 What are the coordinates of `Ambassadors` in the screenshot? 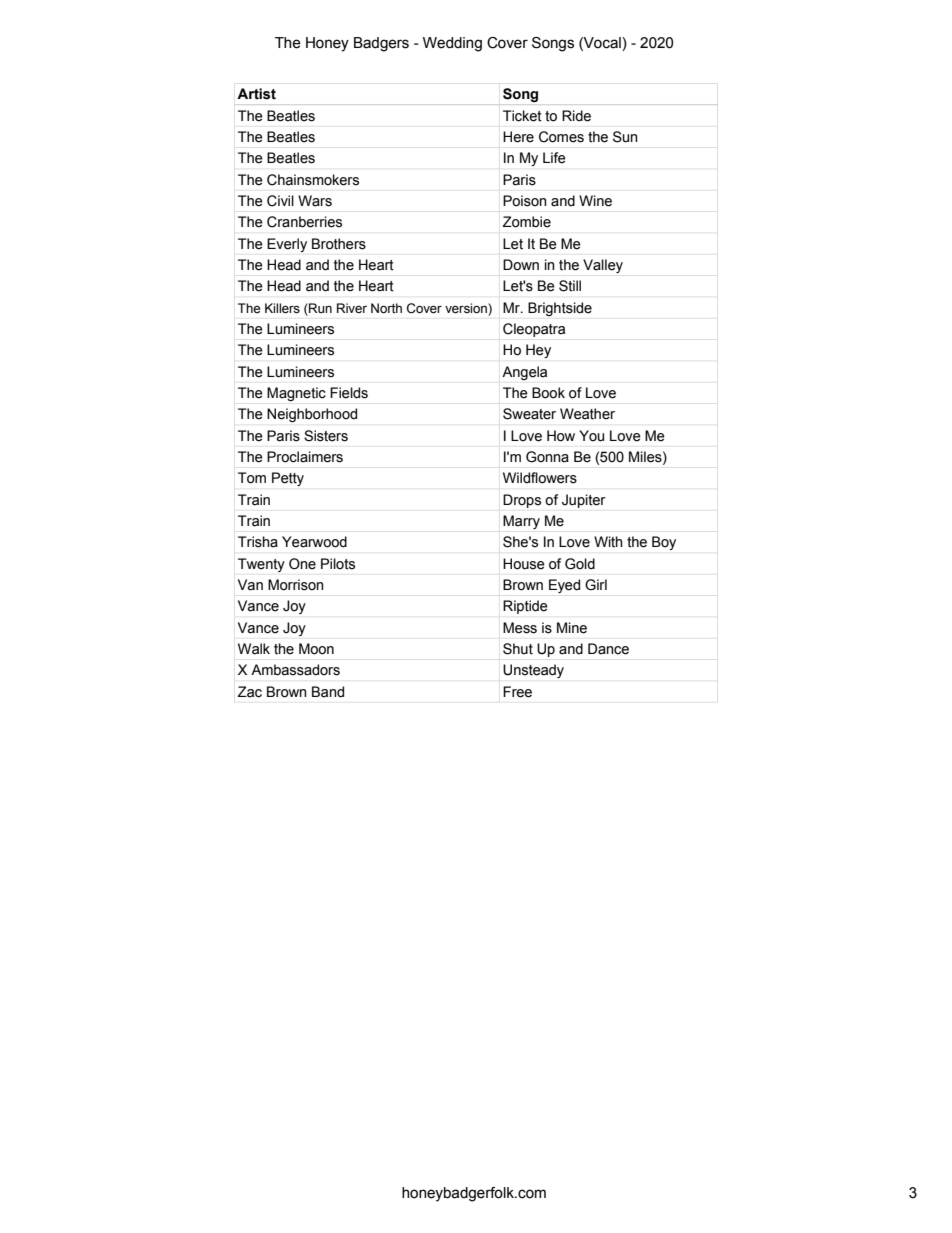 It's located at (295, 670).
